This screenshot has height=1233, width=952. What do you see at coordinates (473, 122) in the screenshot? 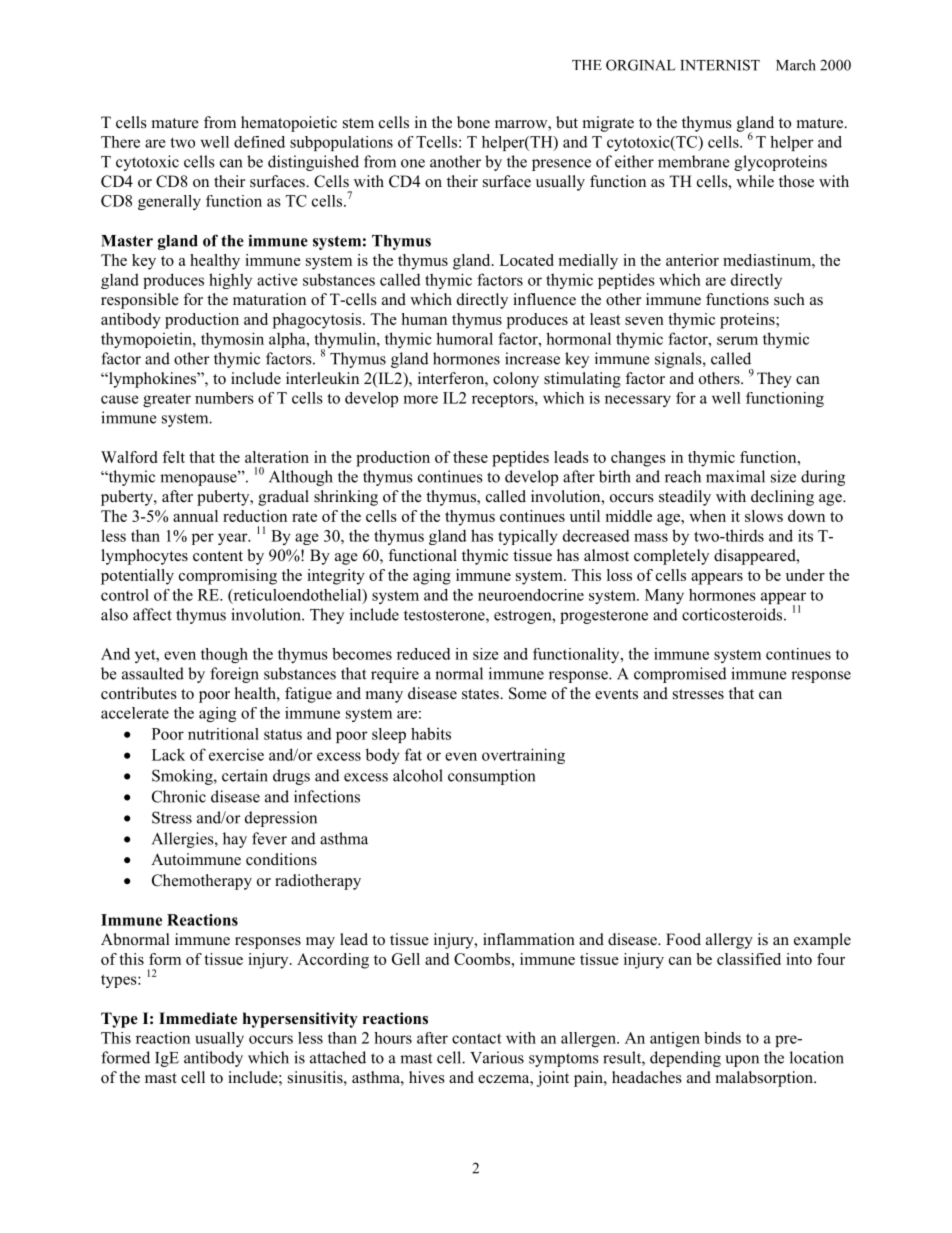
I see `bone` at bounding box center [473, 122].
